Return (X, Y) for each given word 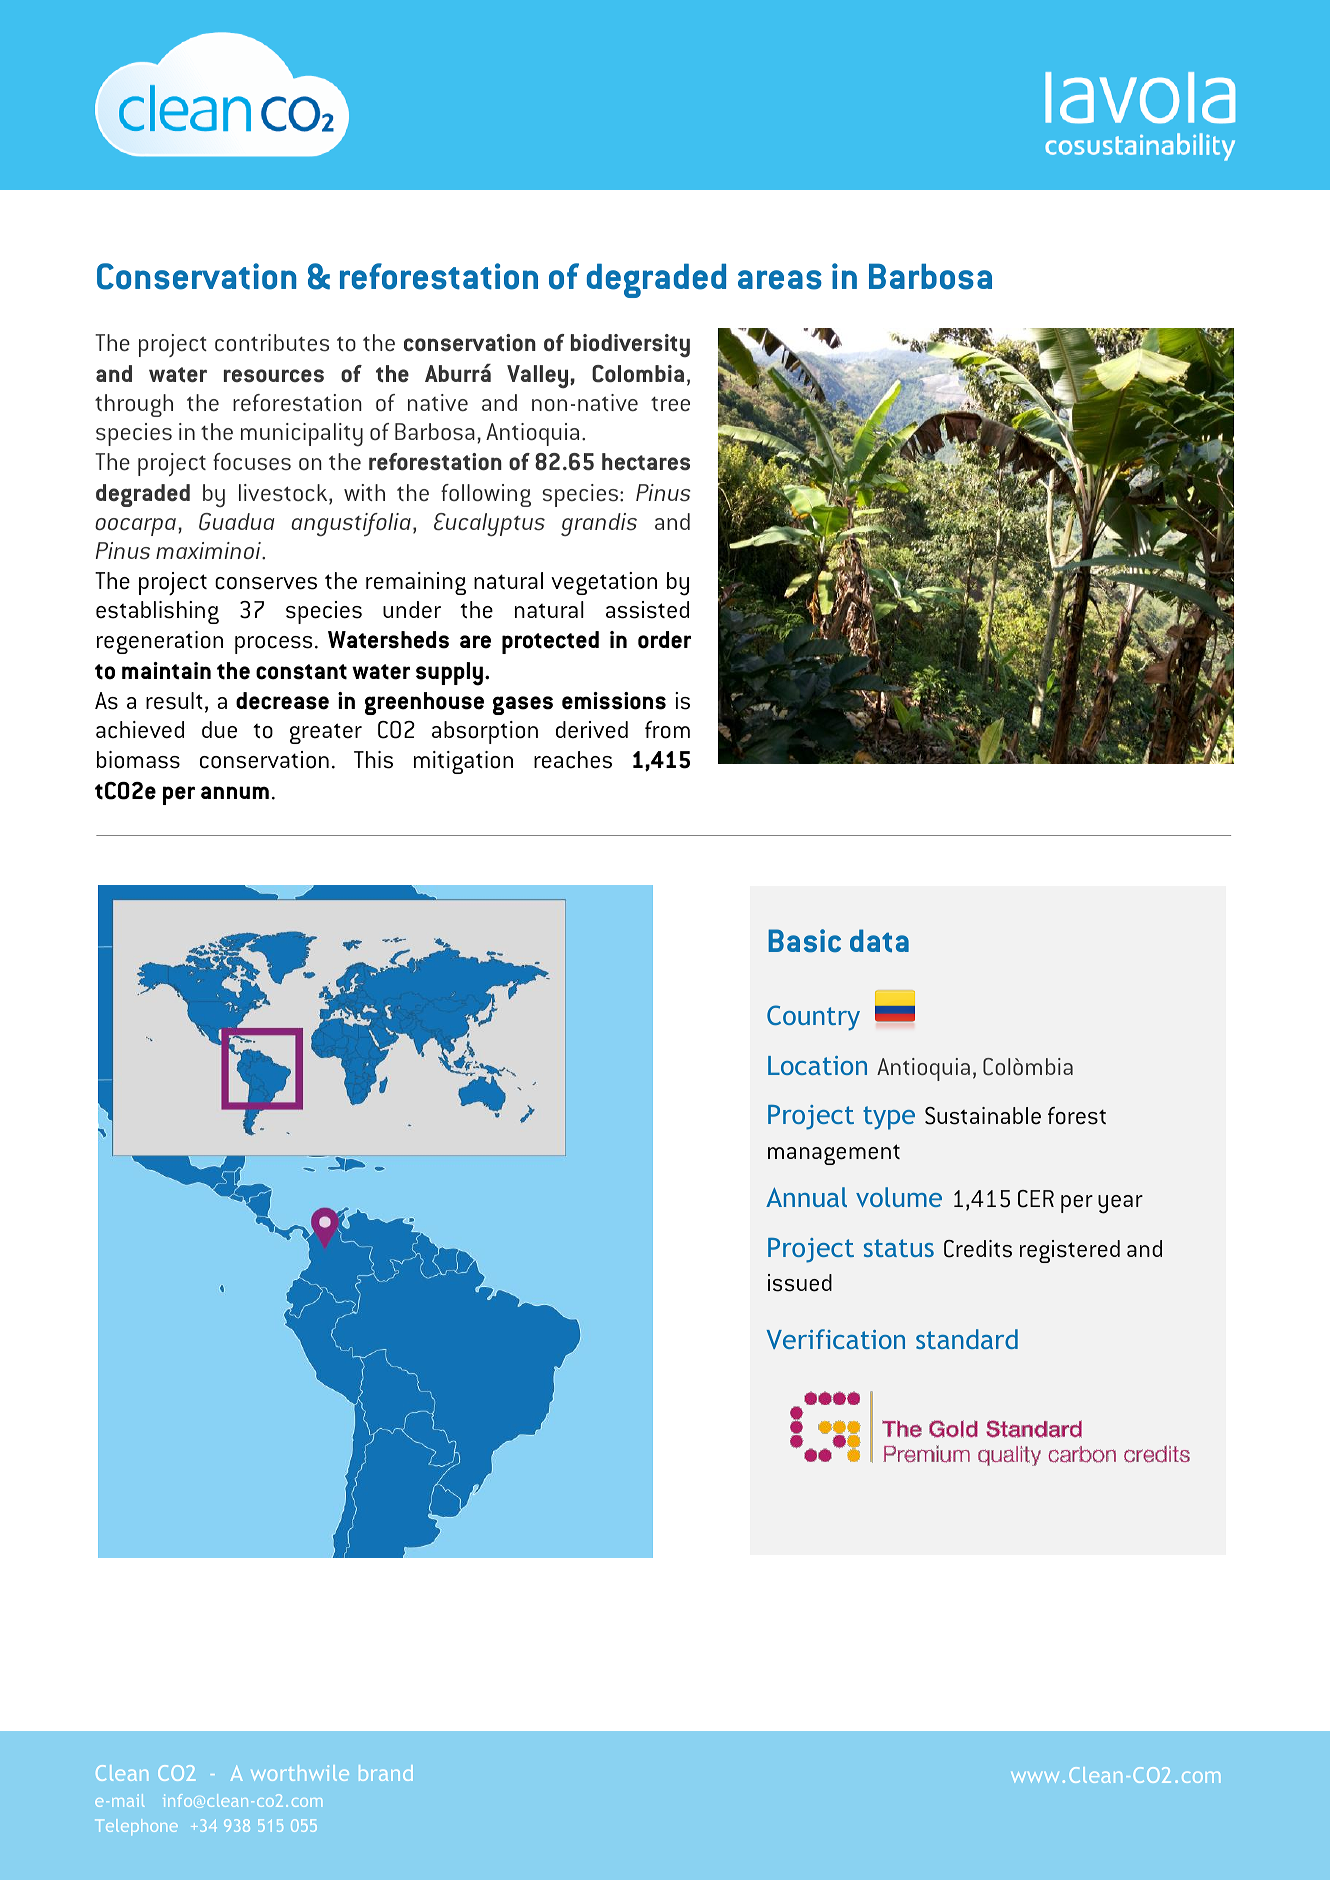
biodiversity (630, 346)
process (273, 645)
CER (1036, 1199)
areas (780, 280)
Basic (804, 941)
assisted (647, 610)
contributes (272, 343)
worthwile (300, 1773)
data (879, 940)
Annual (806, 1197)
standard (967, 1339)
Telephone (136, 1827)
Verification (836, 1339)
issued (800, 1283)
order (664, 640)
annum (235, 792)
